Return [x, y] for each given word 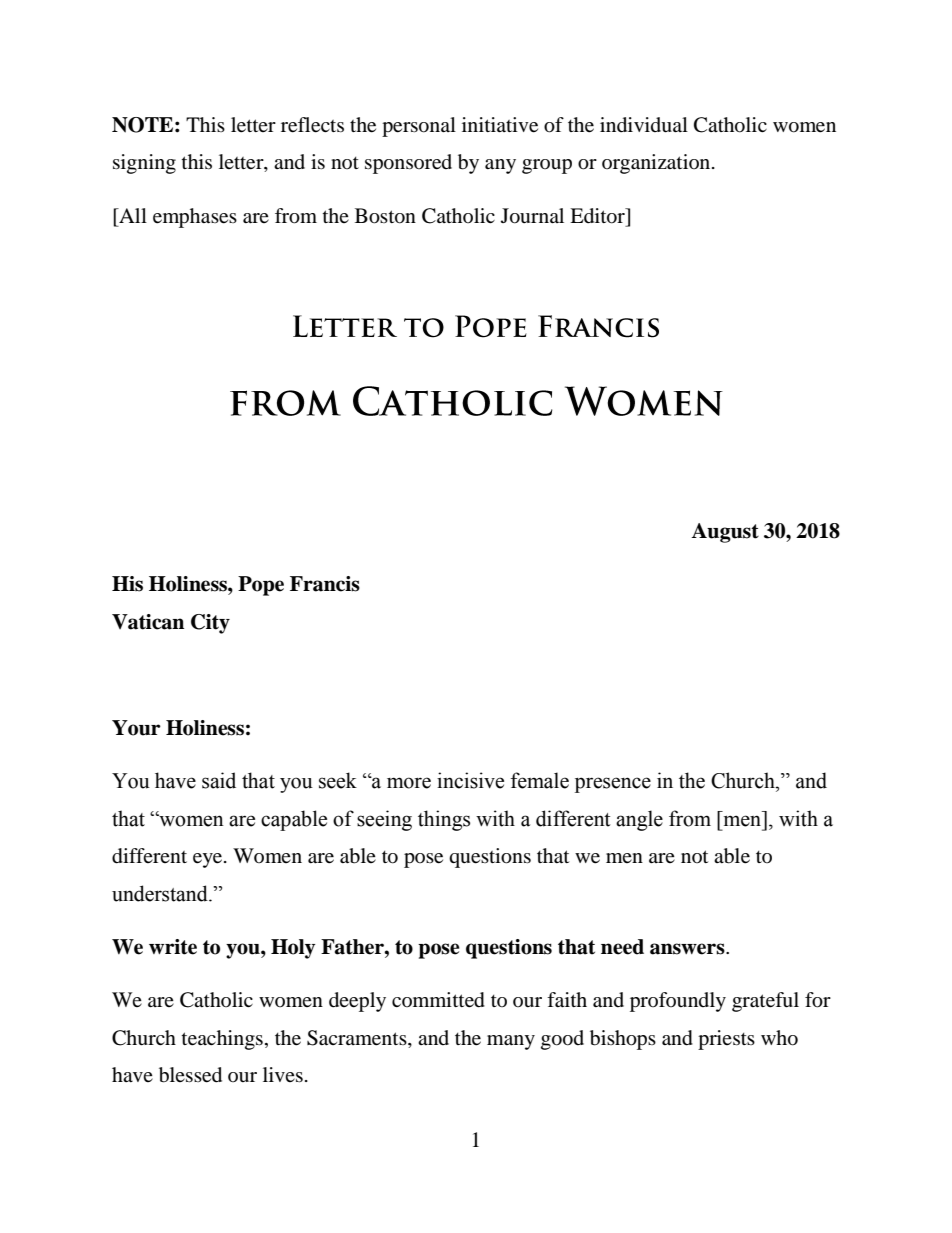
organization [657, 164]
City [210, 624]
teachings [222, 1040]
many [511, 1042]
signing [144, 164]
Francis [325, 584]
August [725, 533]
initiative [500, 125]
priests [726, 1040]
